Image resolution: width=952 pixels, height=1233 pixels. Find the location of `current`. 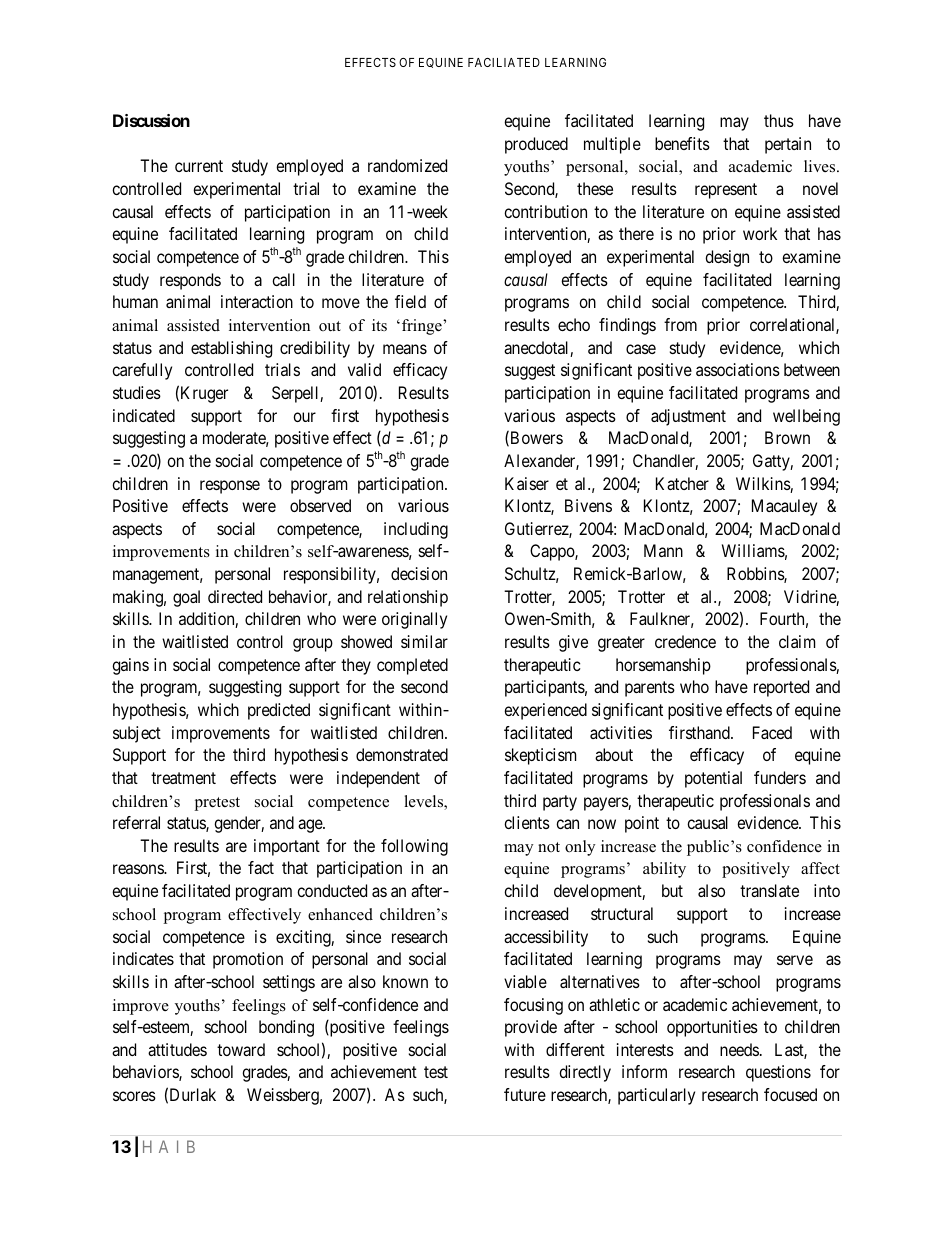

current is located at coordinates (199, 166).
